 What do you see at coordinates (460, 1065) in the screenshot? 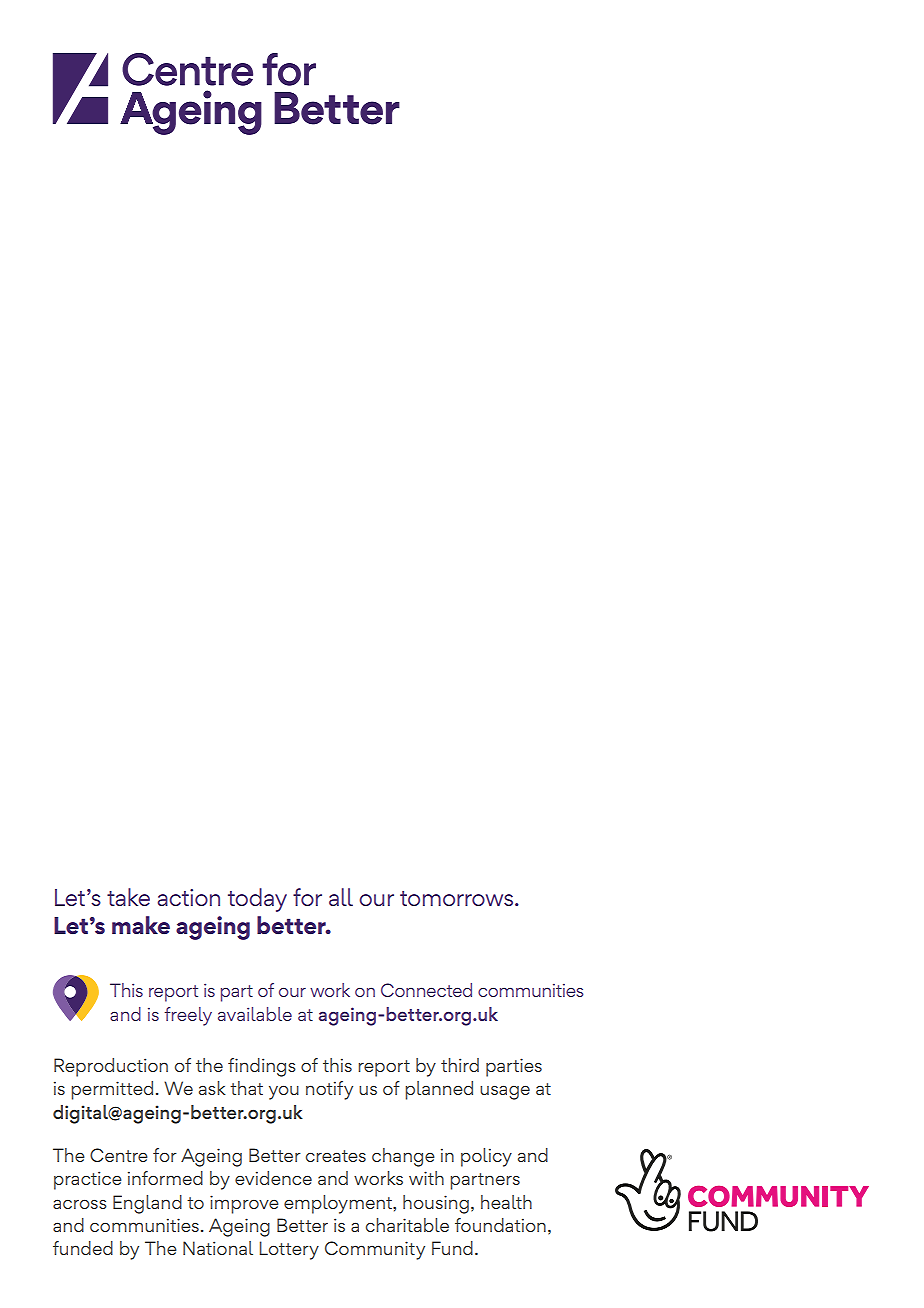
I see `third` at bounding box center [460, 1065].
